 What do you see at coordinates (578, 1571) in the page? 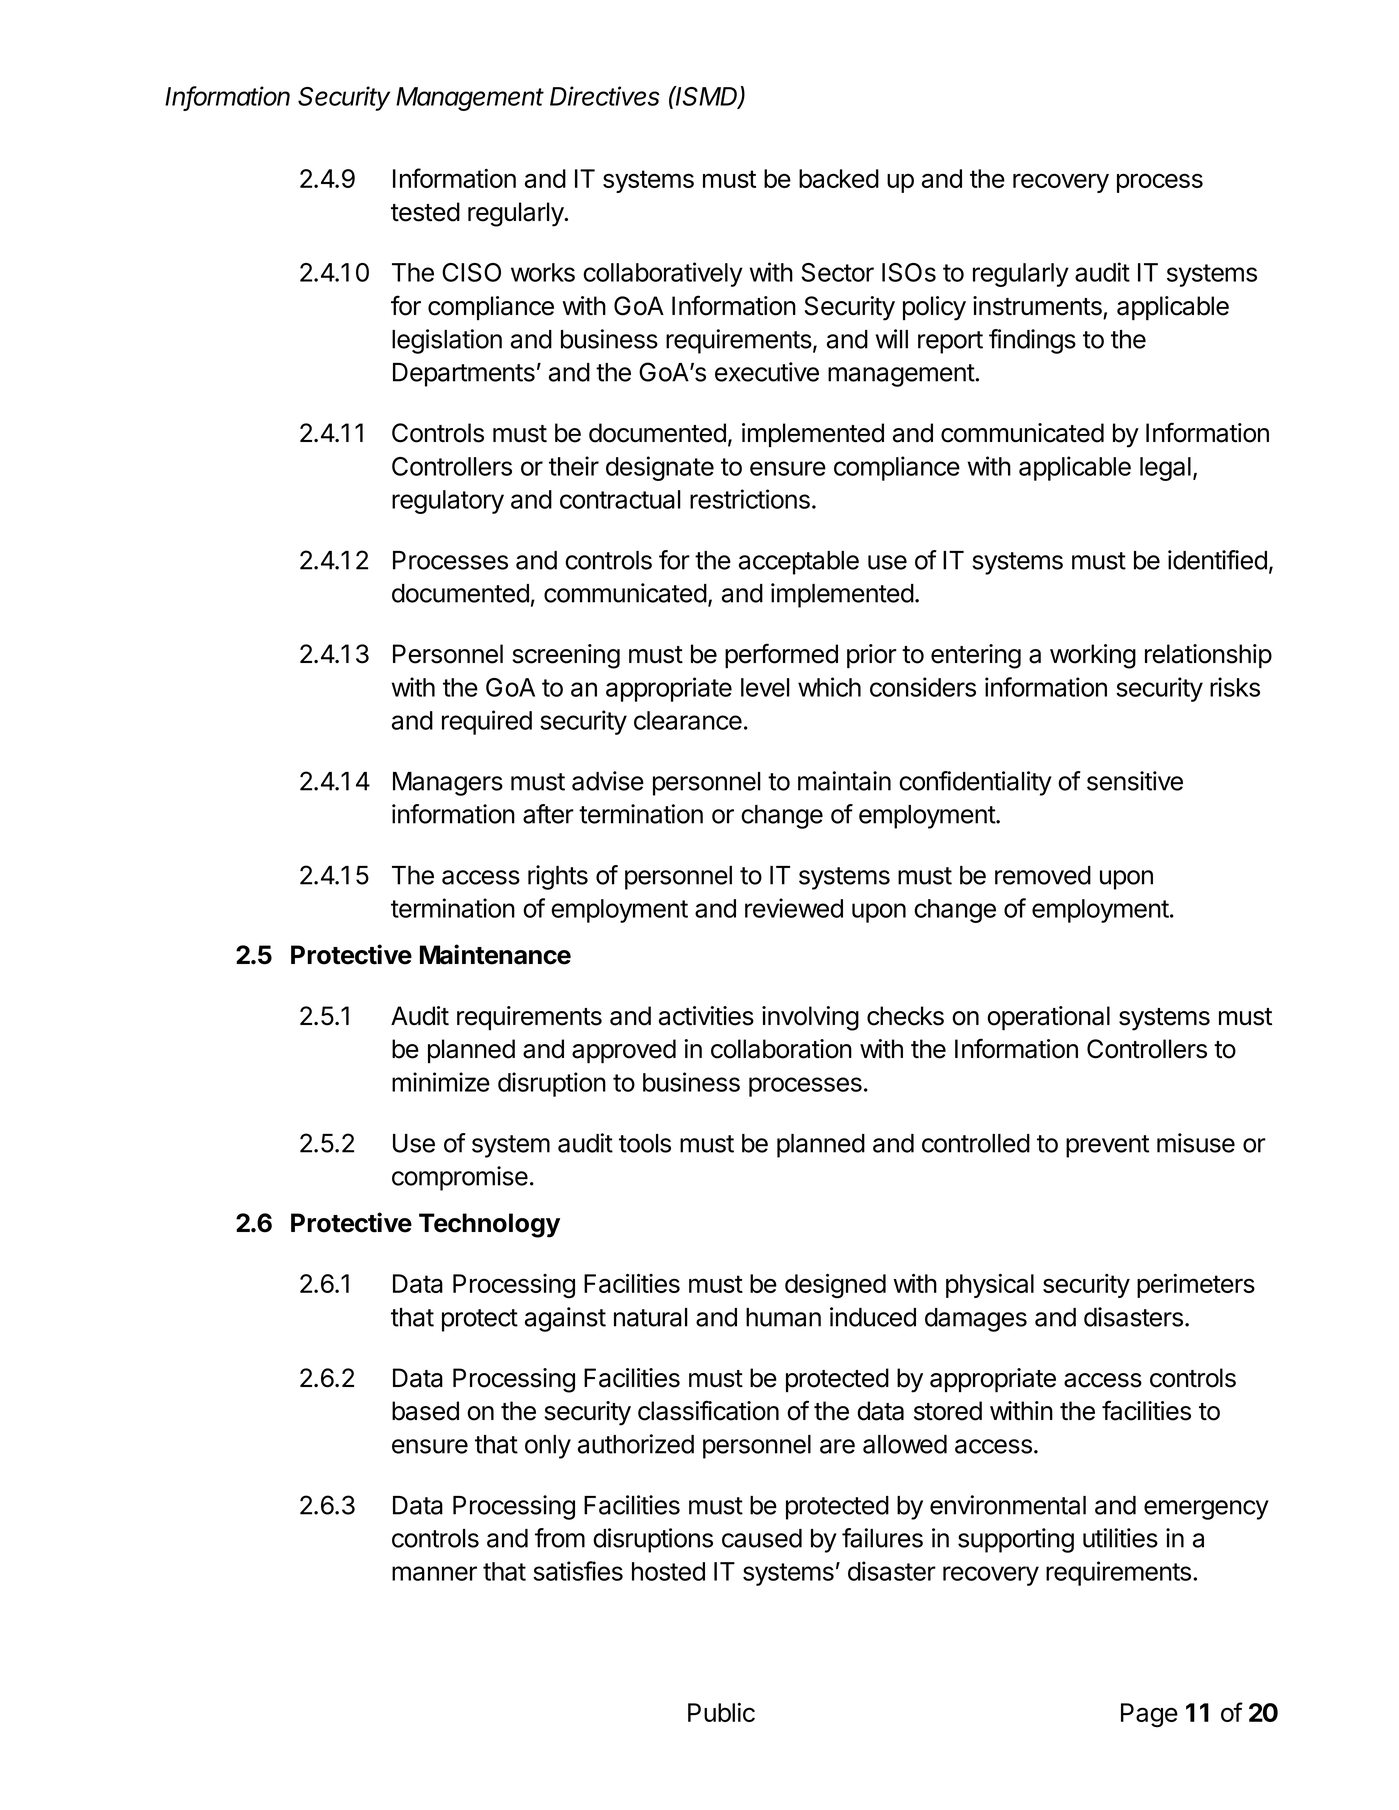
I see `satisfies` at bounding box center [578, 1571].
